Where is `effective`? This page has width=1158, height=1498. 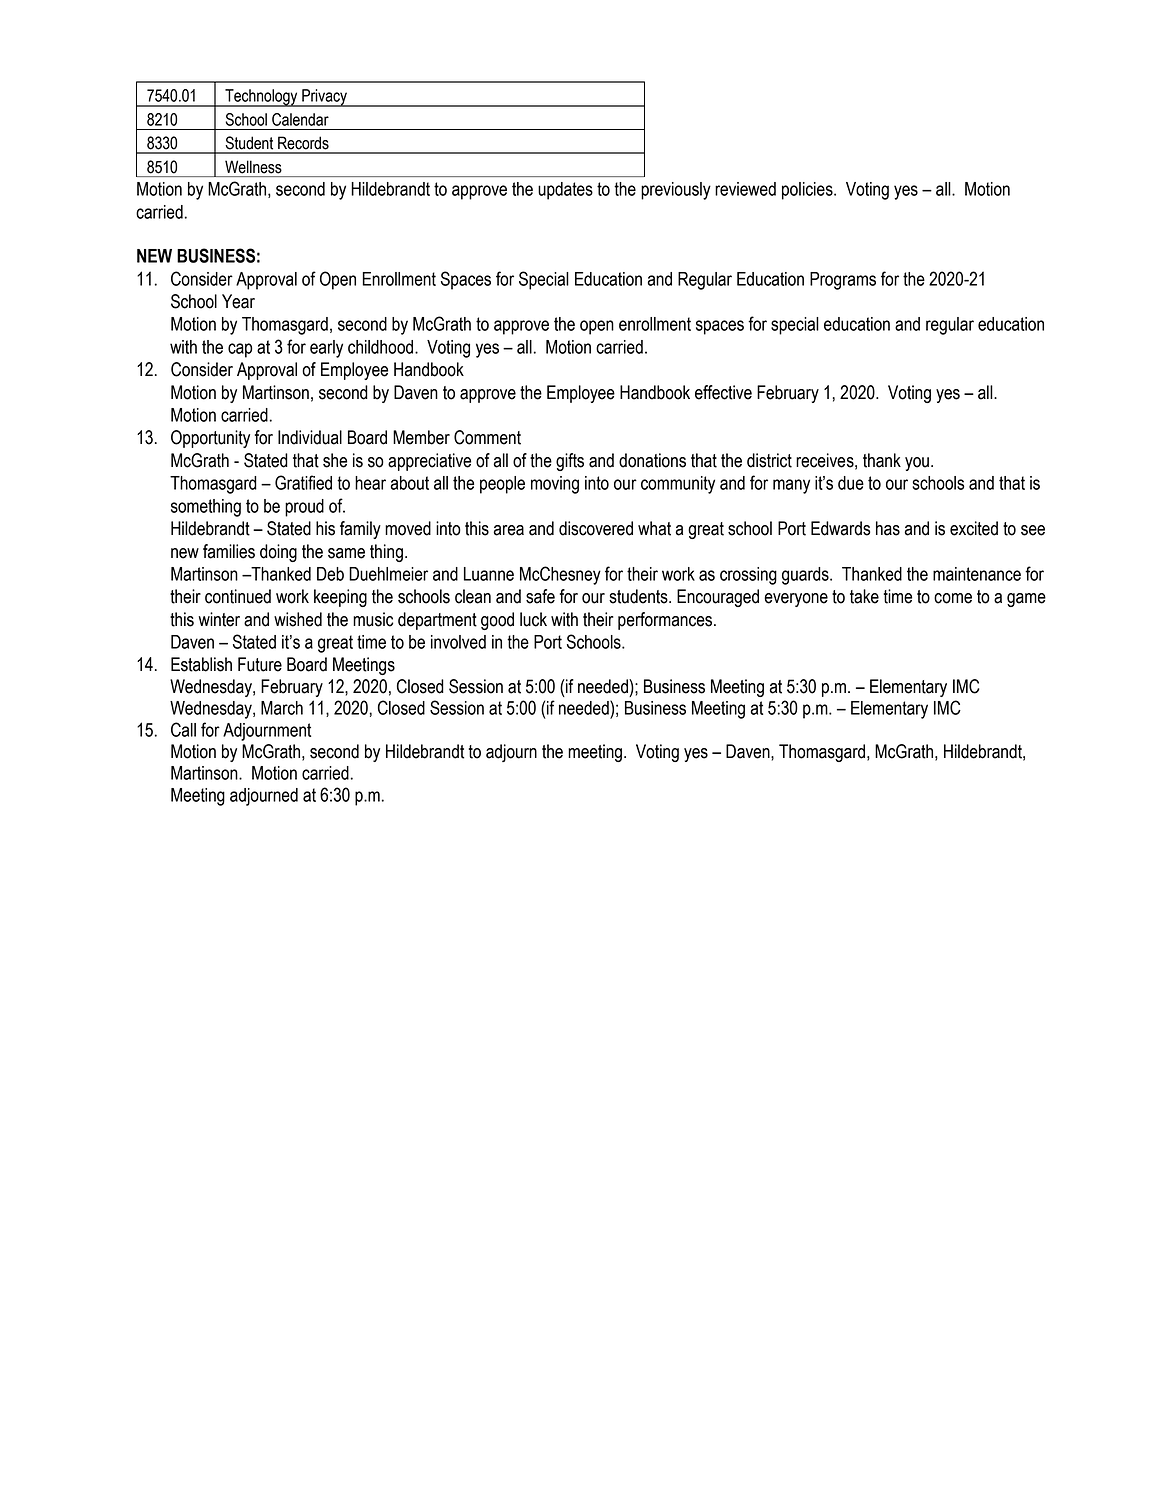
effective is located at coordinates (723, 392).
